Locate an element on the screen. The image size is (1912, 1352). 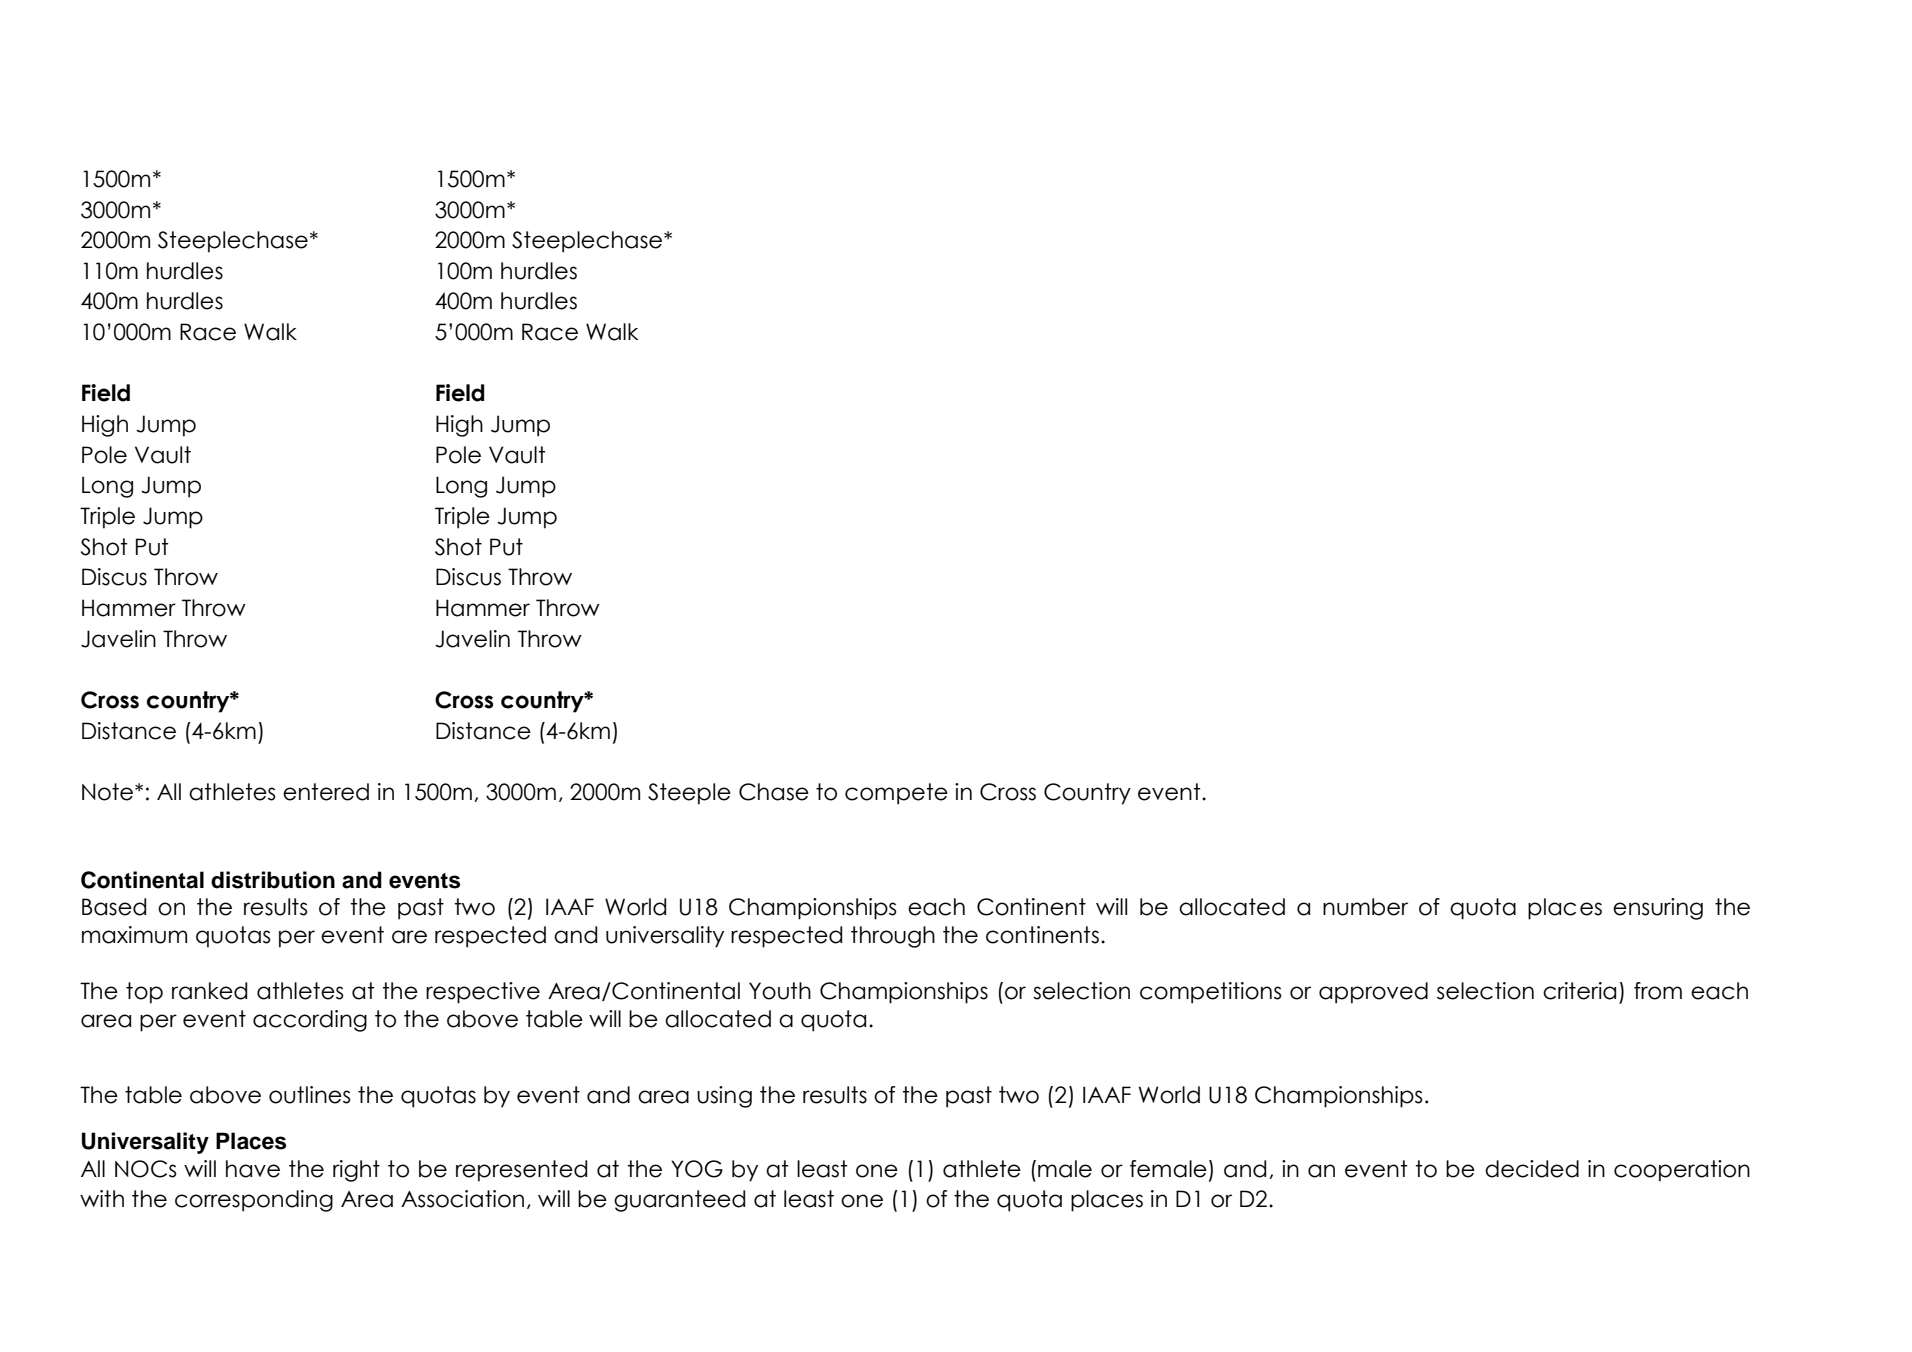
outlines is located at coordinates (310, 1095).
